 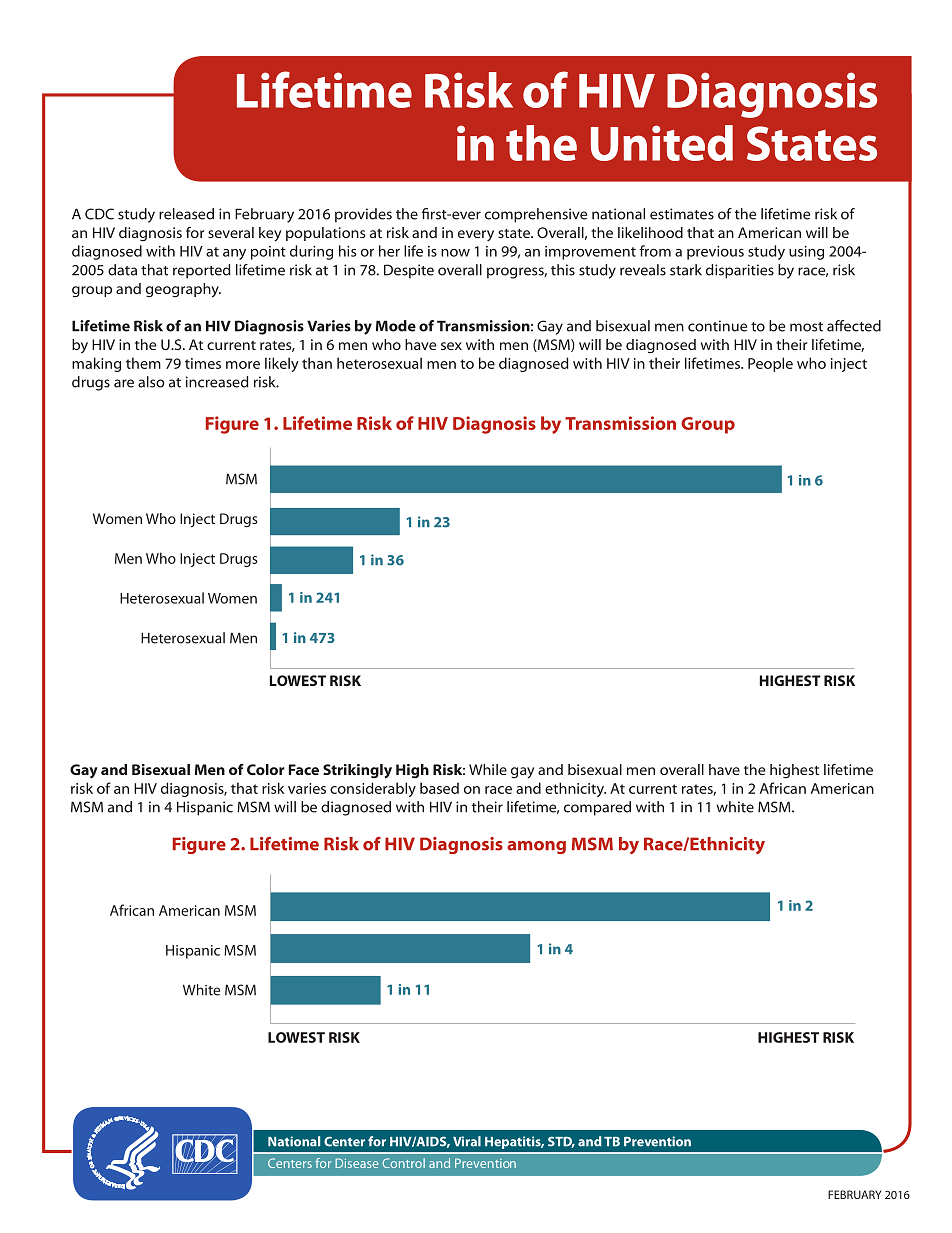 I want to click on comprehensive, so click(x=536, y=215).
